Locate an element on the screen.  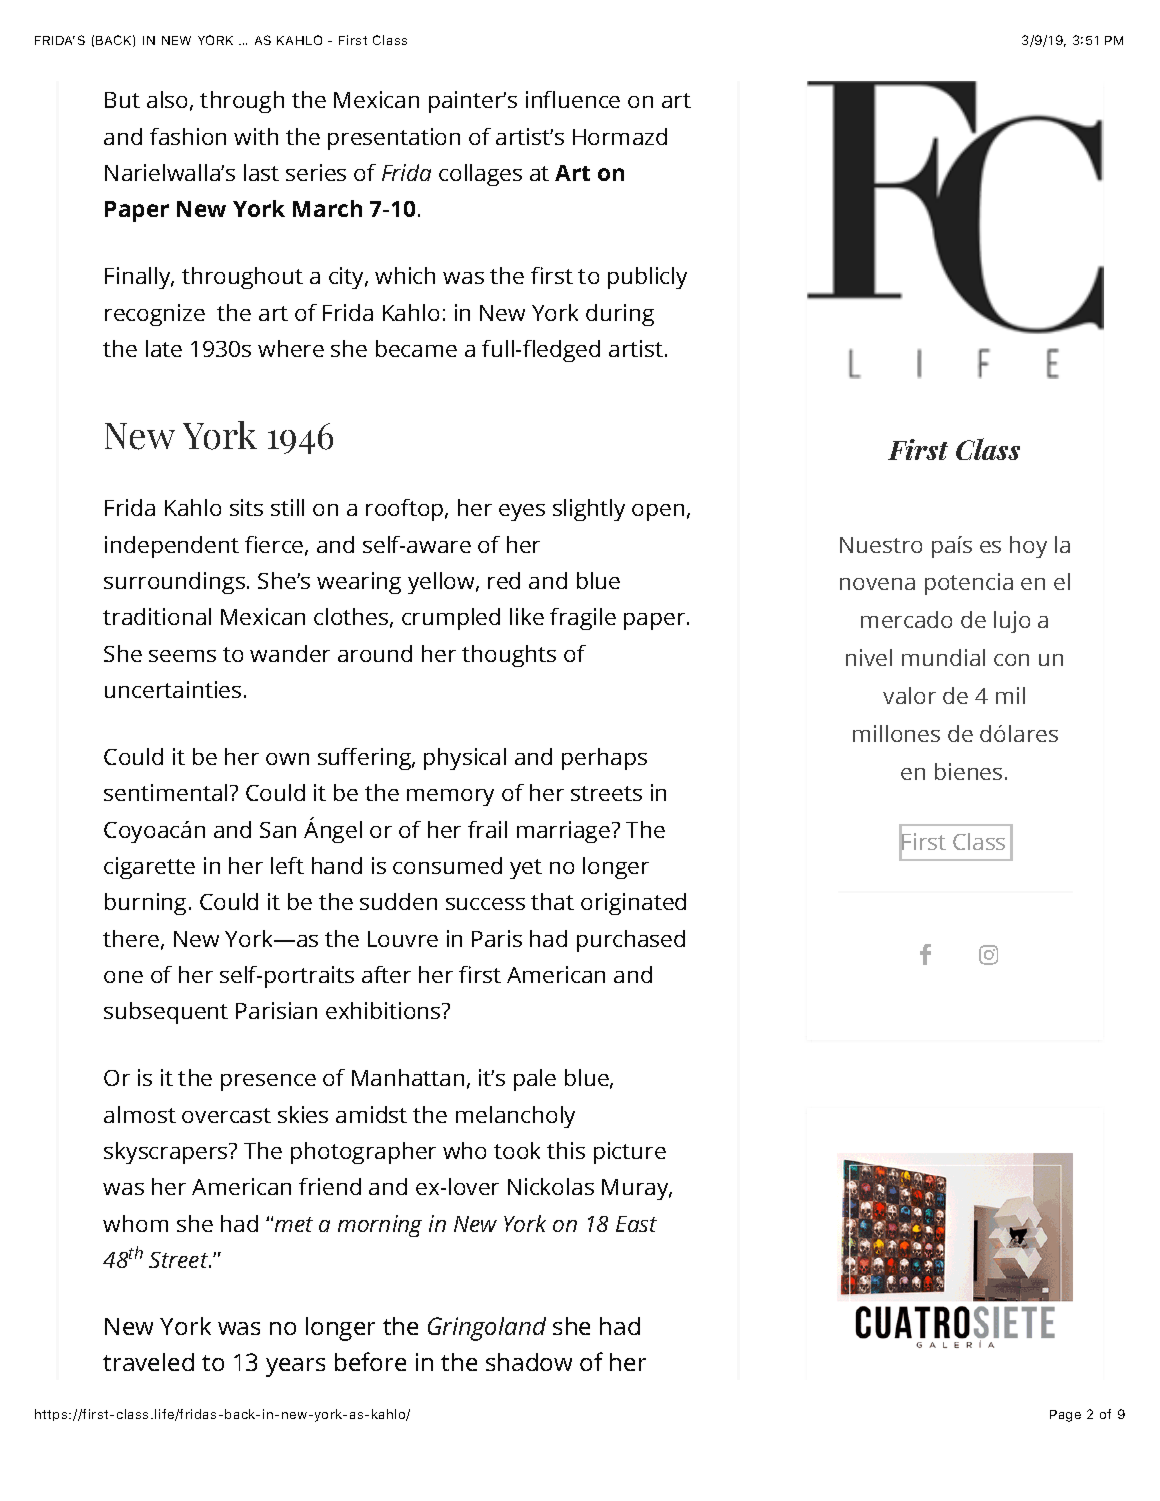
publicly is located at coordinates (647, 278).
